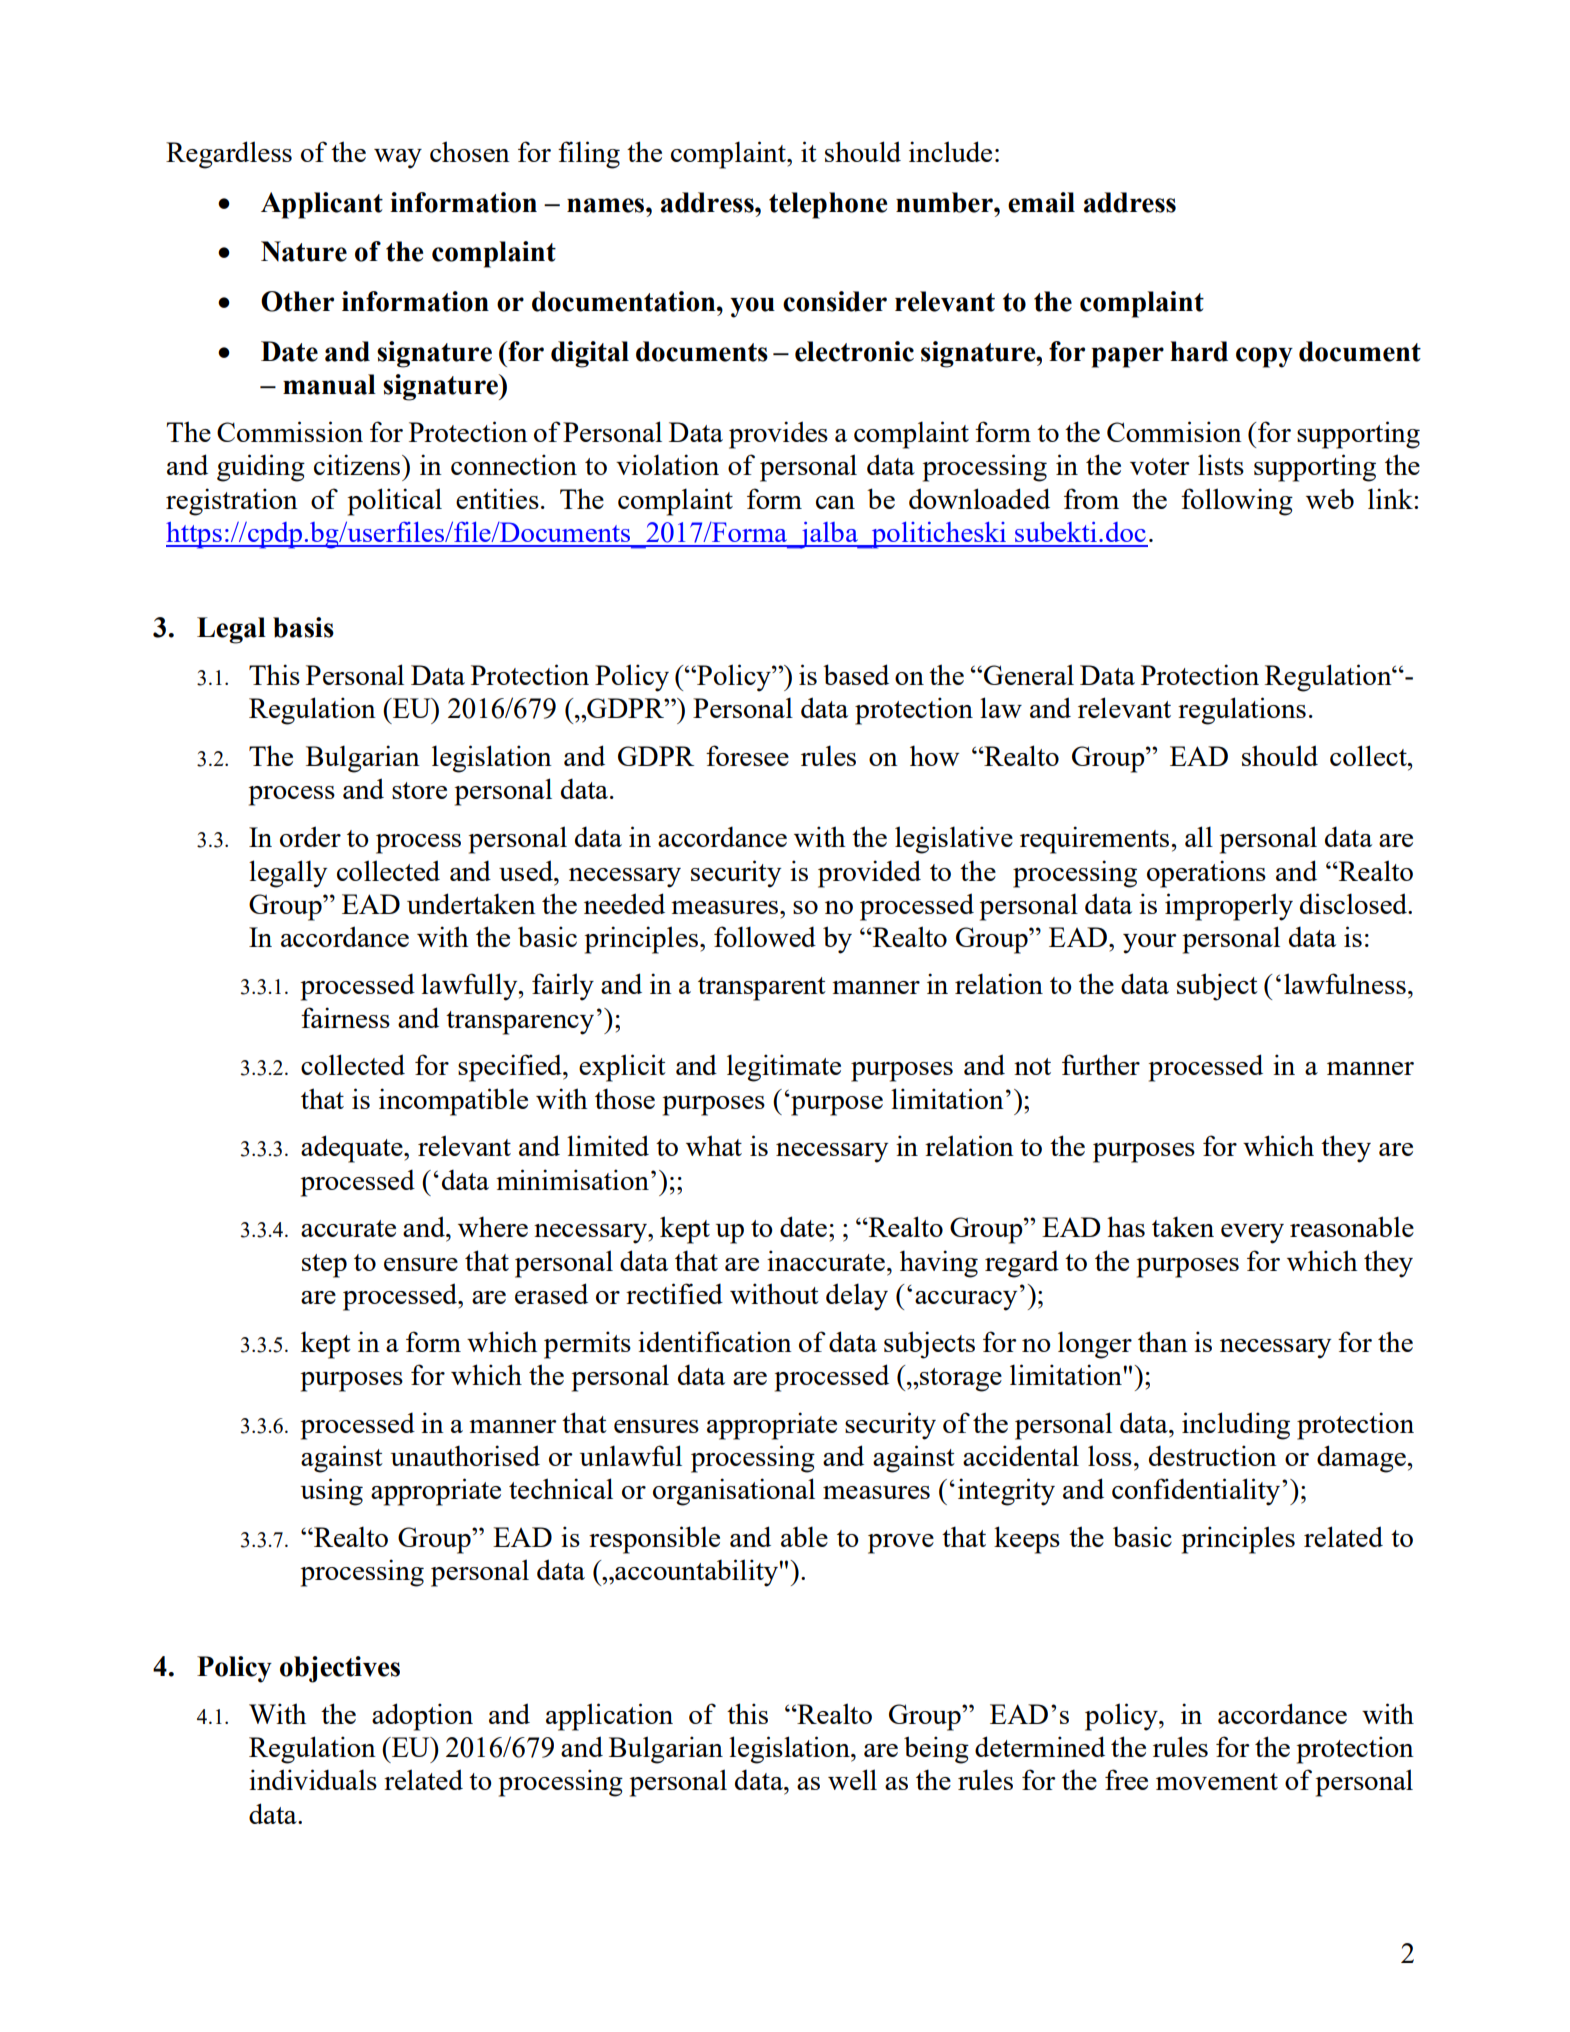  I want to click on transparent, so click(762, 989).
